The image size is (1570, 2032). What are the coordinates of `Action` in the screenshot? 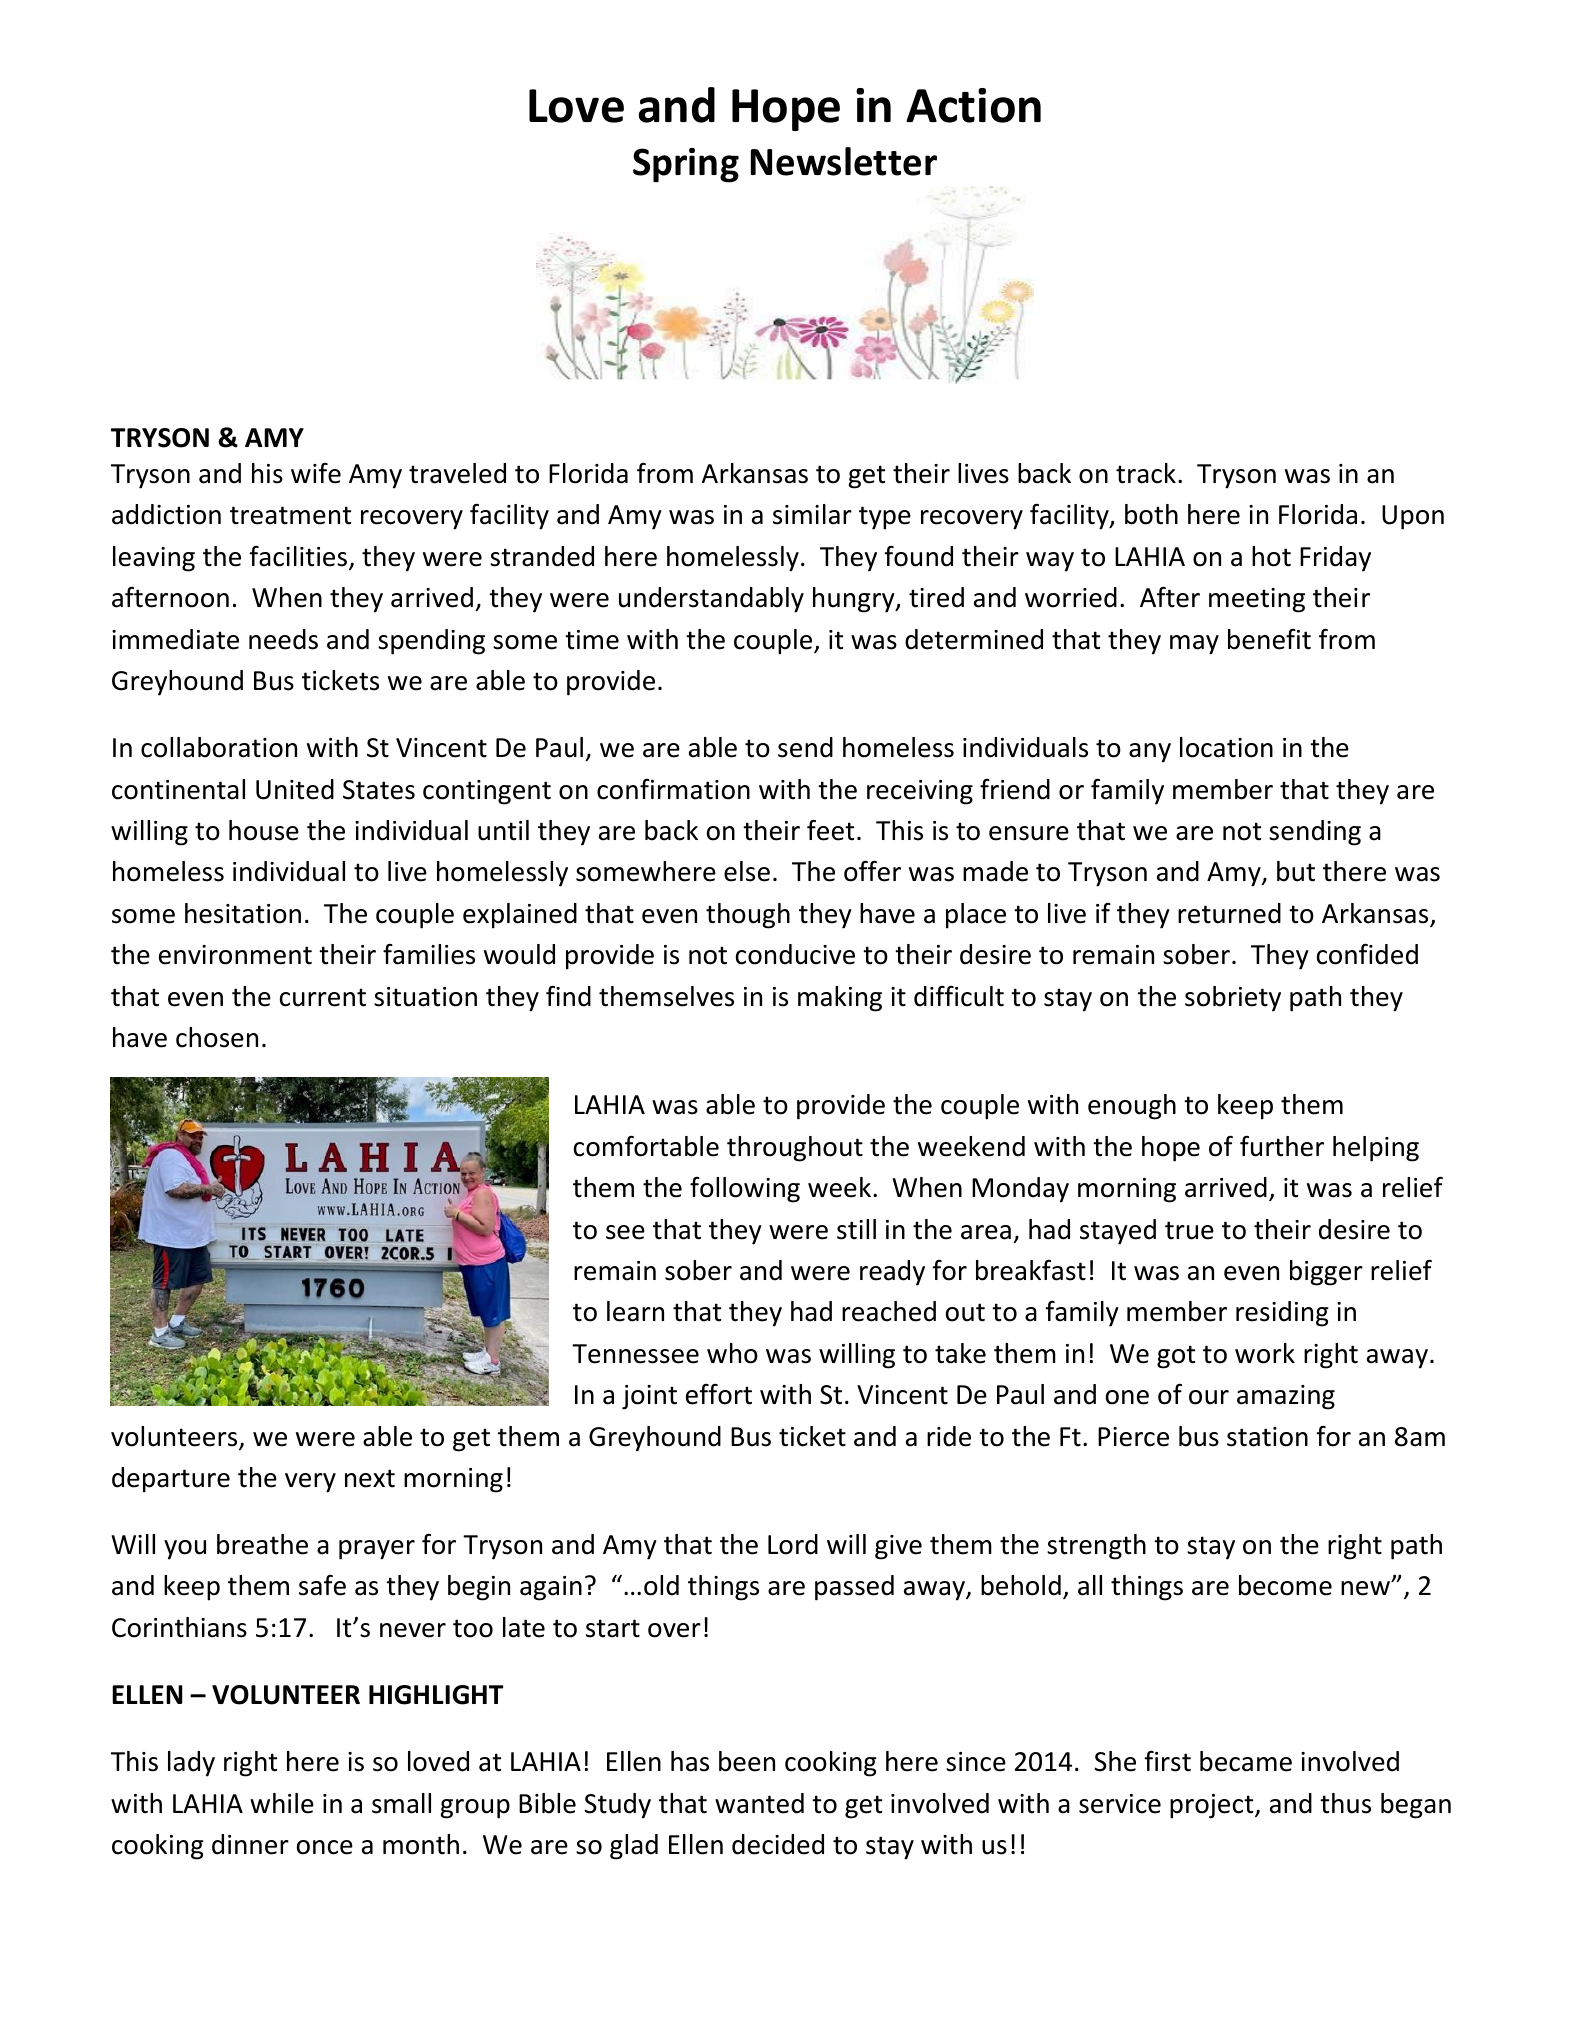 It's located at (973, 105).
